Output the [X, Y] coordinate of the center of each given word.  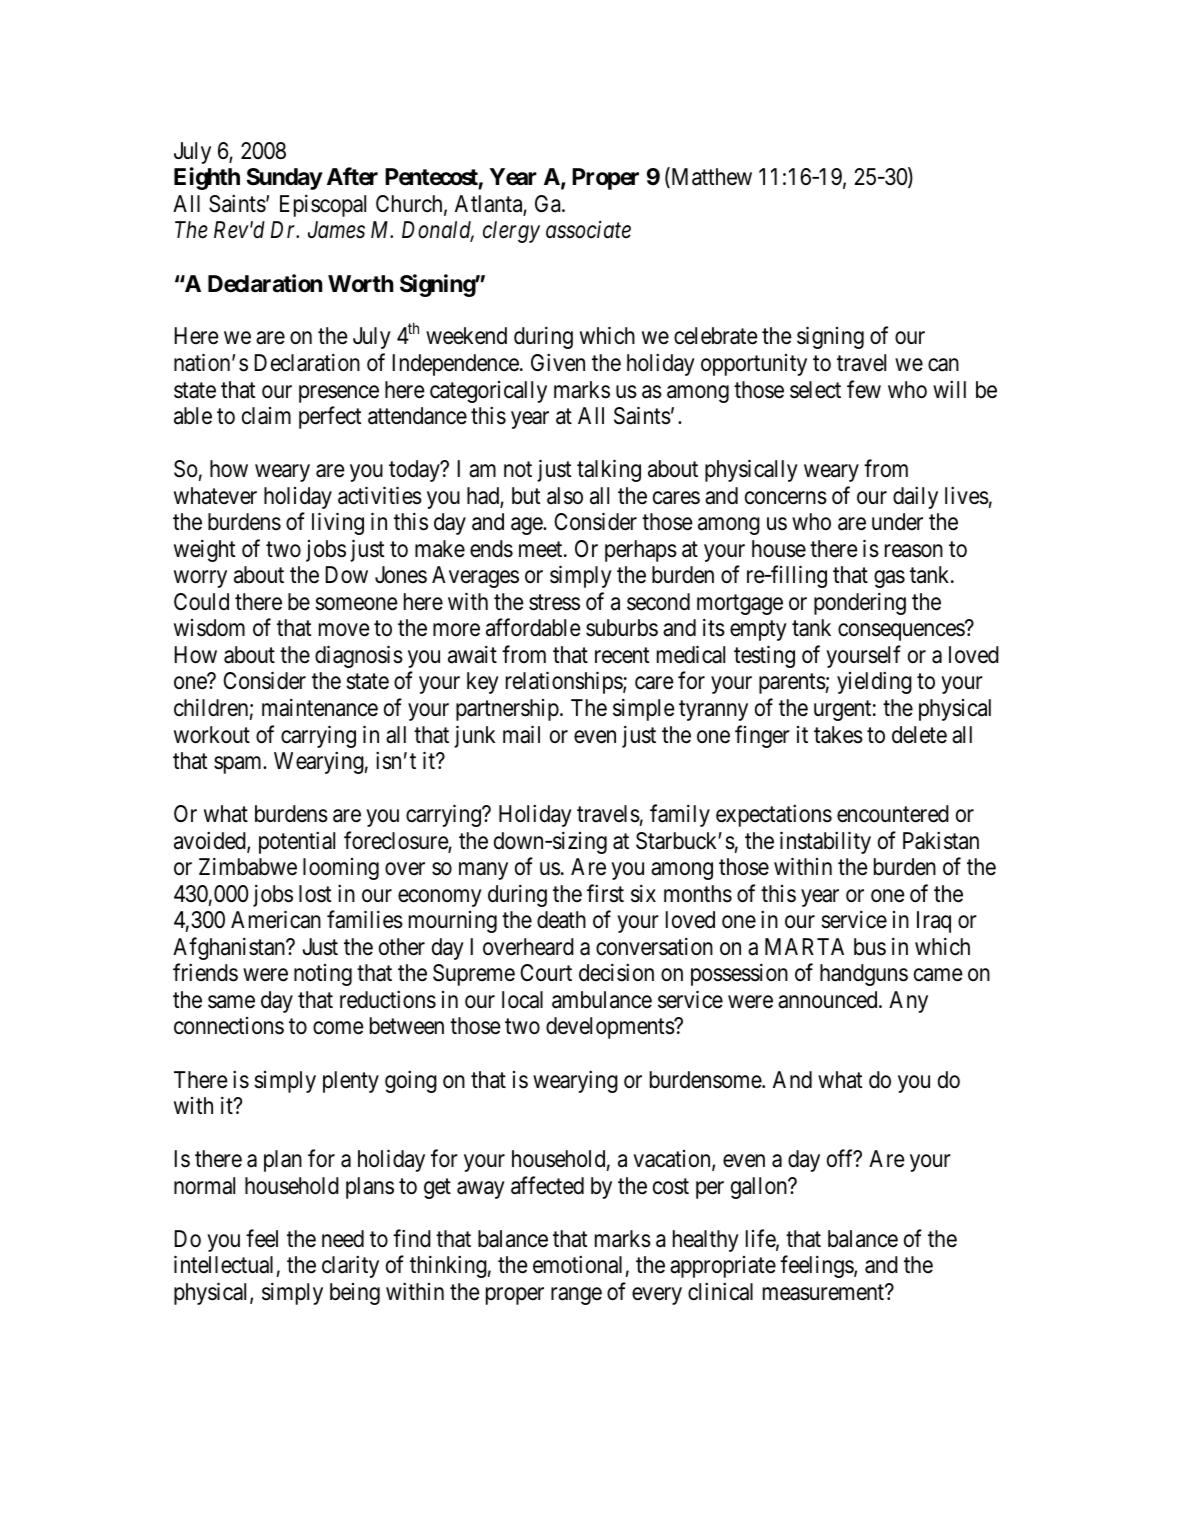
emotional [577, 1265]
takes [838, 735]
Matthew [710, 178]
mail [521, 734]
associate [588, 230]
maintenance [320, 707]
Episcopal [323, 205]
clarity [350, 1267]
